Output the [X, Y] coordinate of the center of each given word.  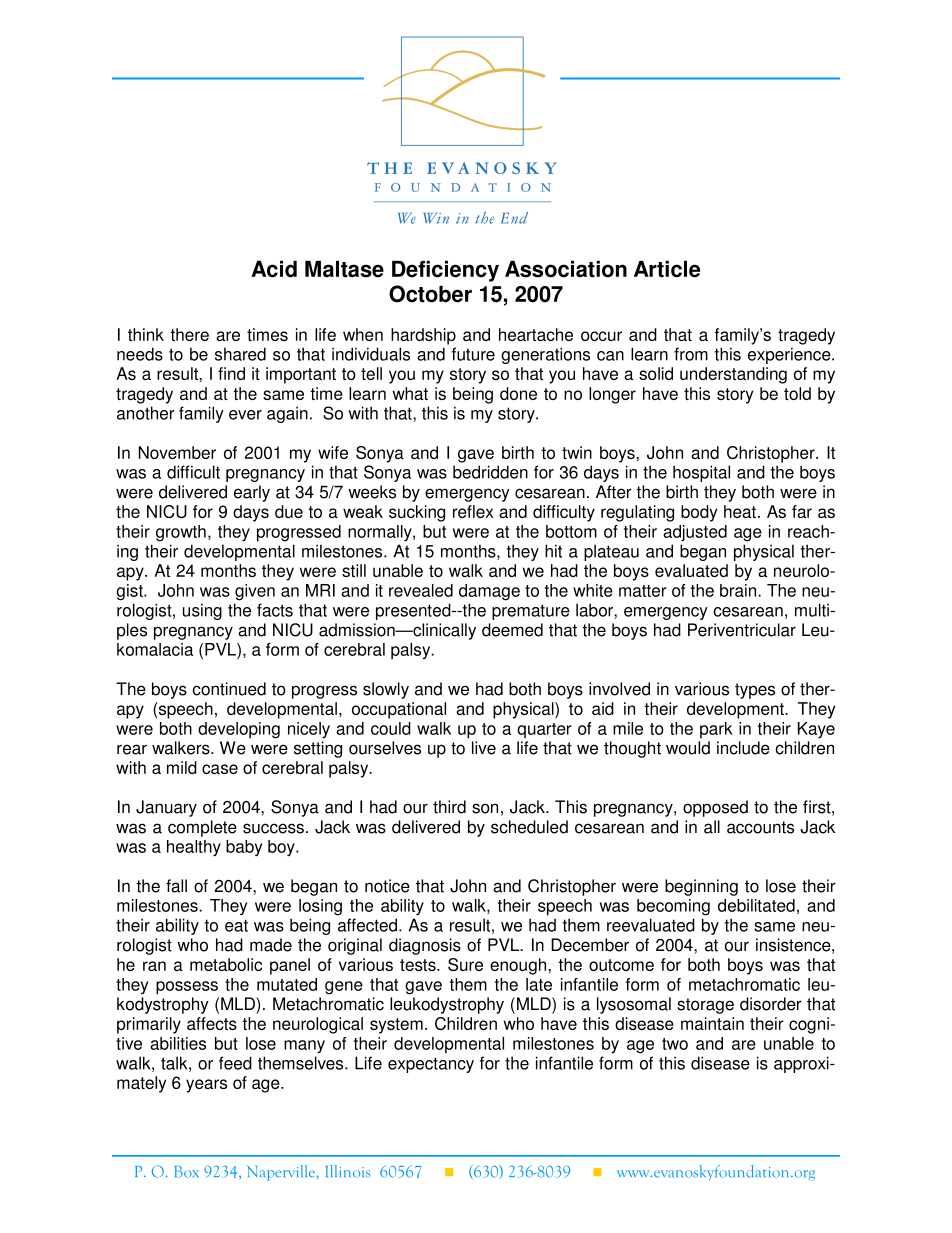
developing [239, 730]
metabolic [226, 964]
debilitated [756, 905]
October [430, 294]
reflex [473, 511]
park [716, 730]
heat [741, 511]
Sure [465, 964]
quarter [544, 730]
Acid [274, 269]
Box [187, 1172]
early [252, 493]
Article [667, 269]
